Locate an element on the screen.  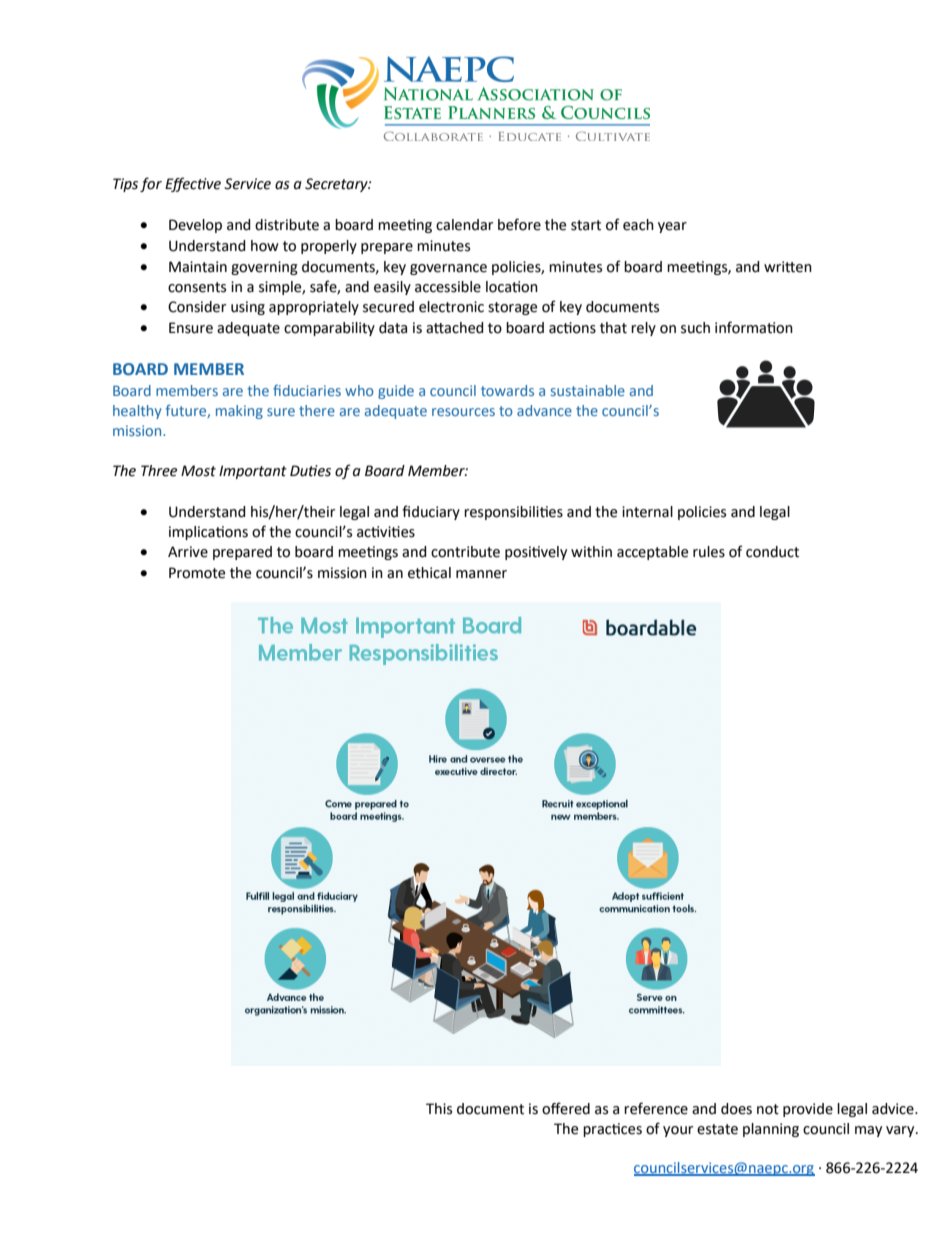
before is located at coordinates (519, 224).
